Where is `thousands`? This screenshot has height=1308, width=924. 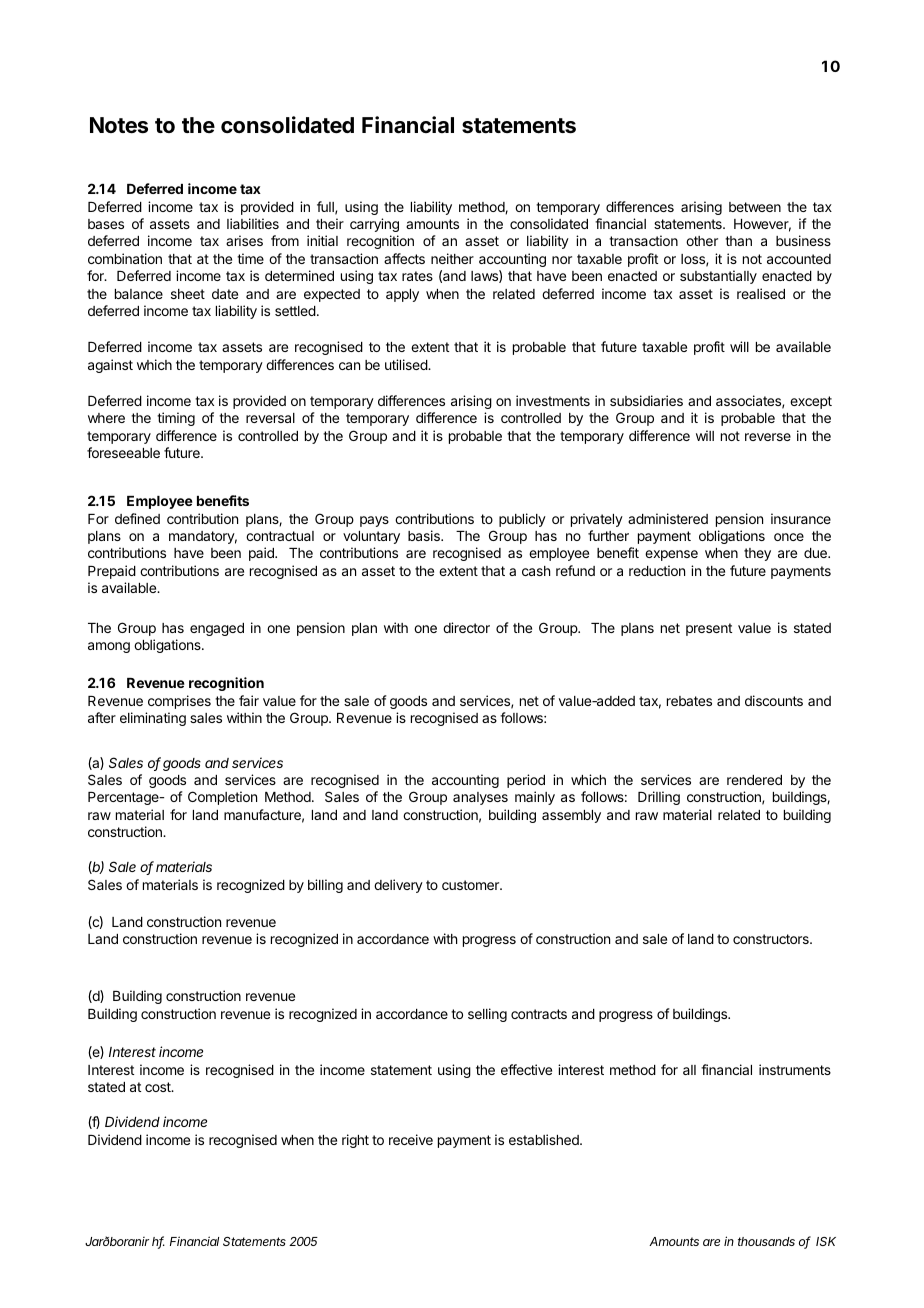 thousands is located at coordinates (766, 1241).
